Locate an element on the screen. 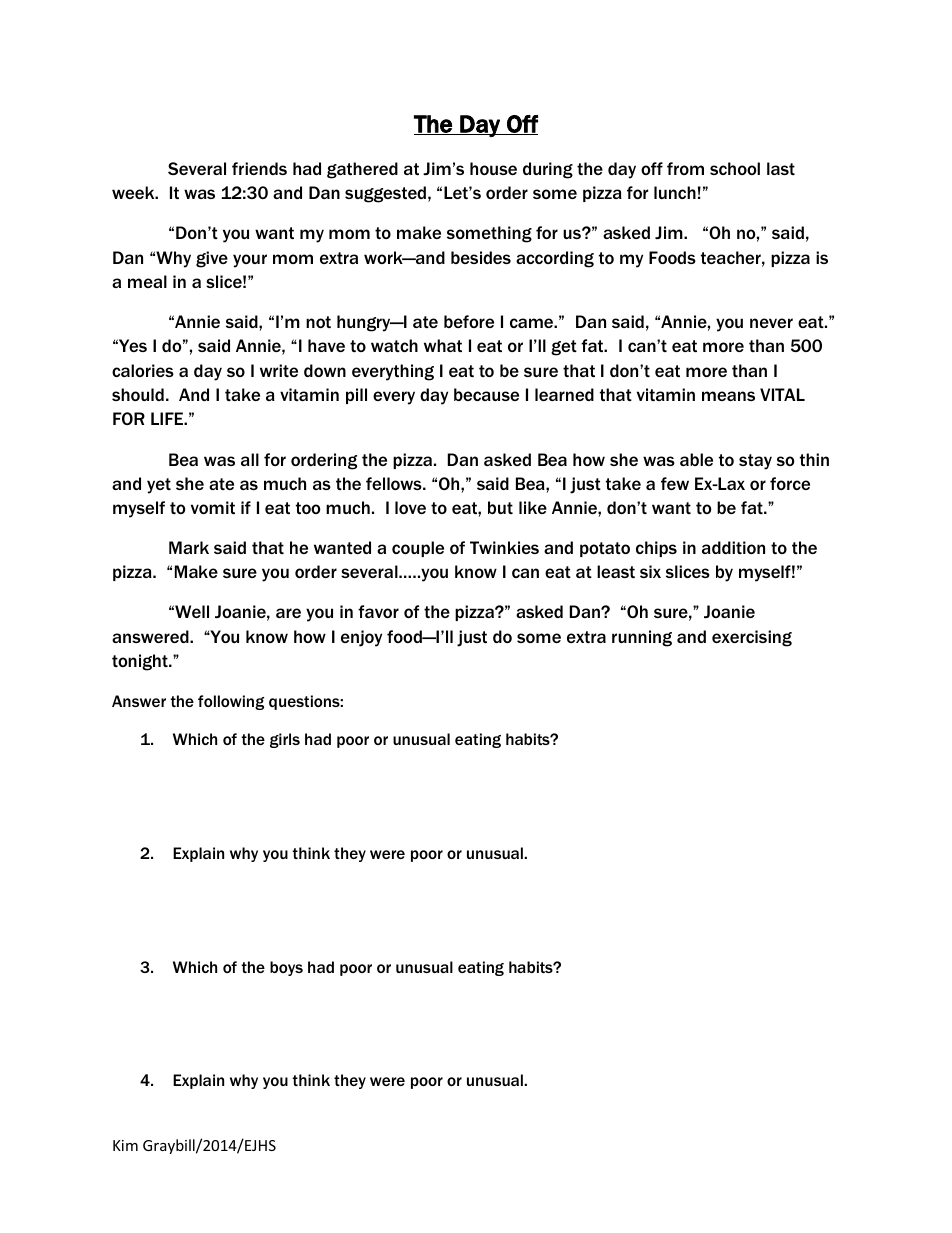 This screenshot has height=1233, width=952. exercising is located at coordinates (752, 638).
